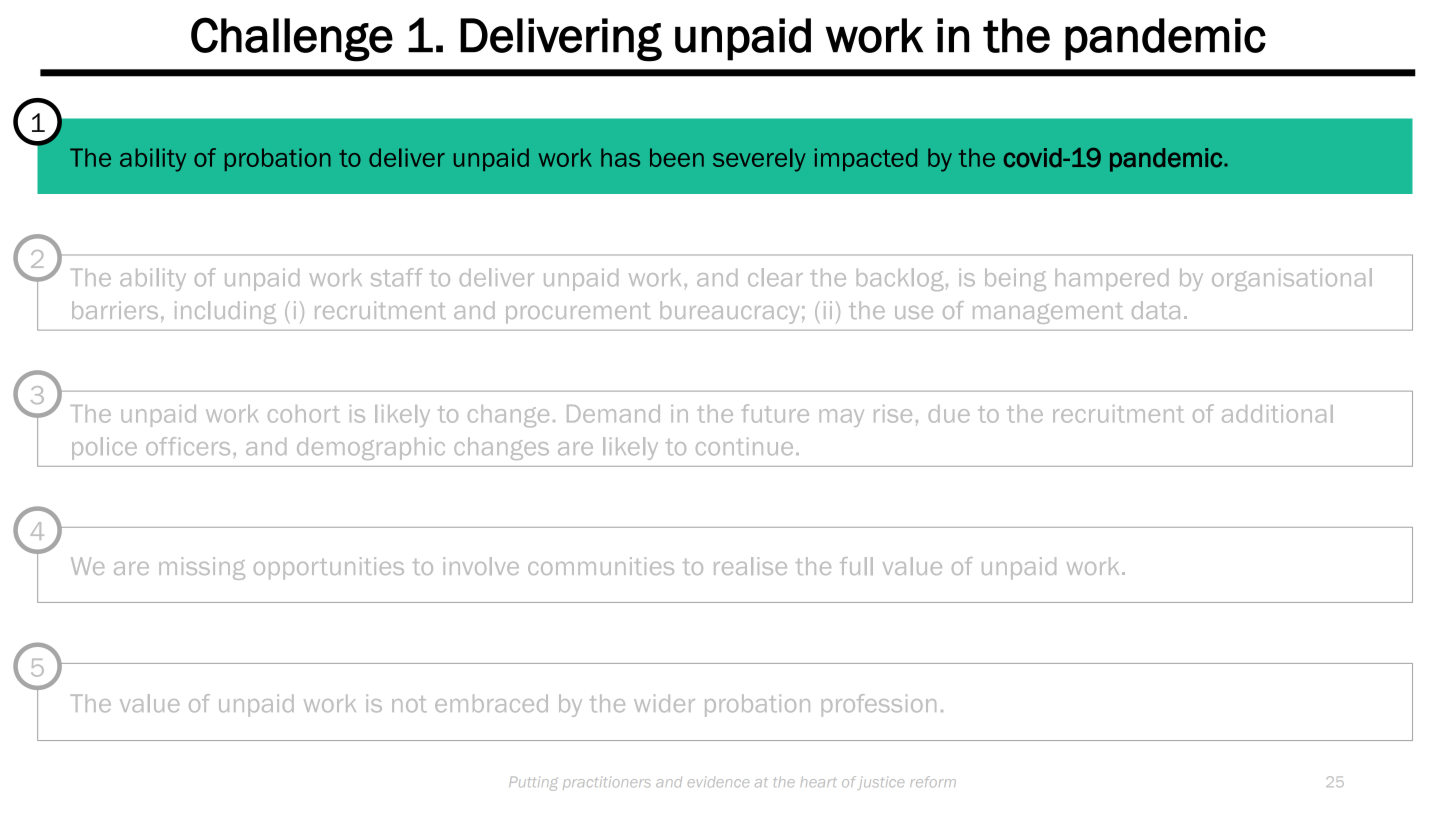 This screenshot has height=819, width=1456. Describe the element at coordinates (1277, 414) in the screenshot. I see `additional` at that location.
